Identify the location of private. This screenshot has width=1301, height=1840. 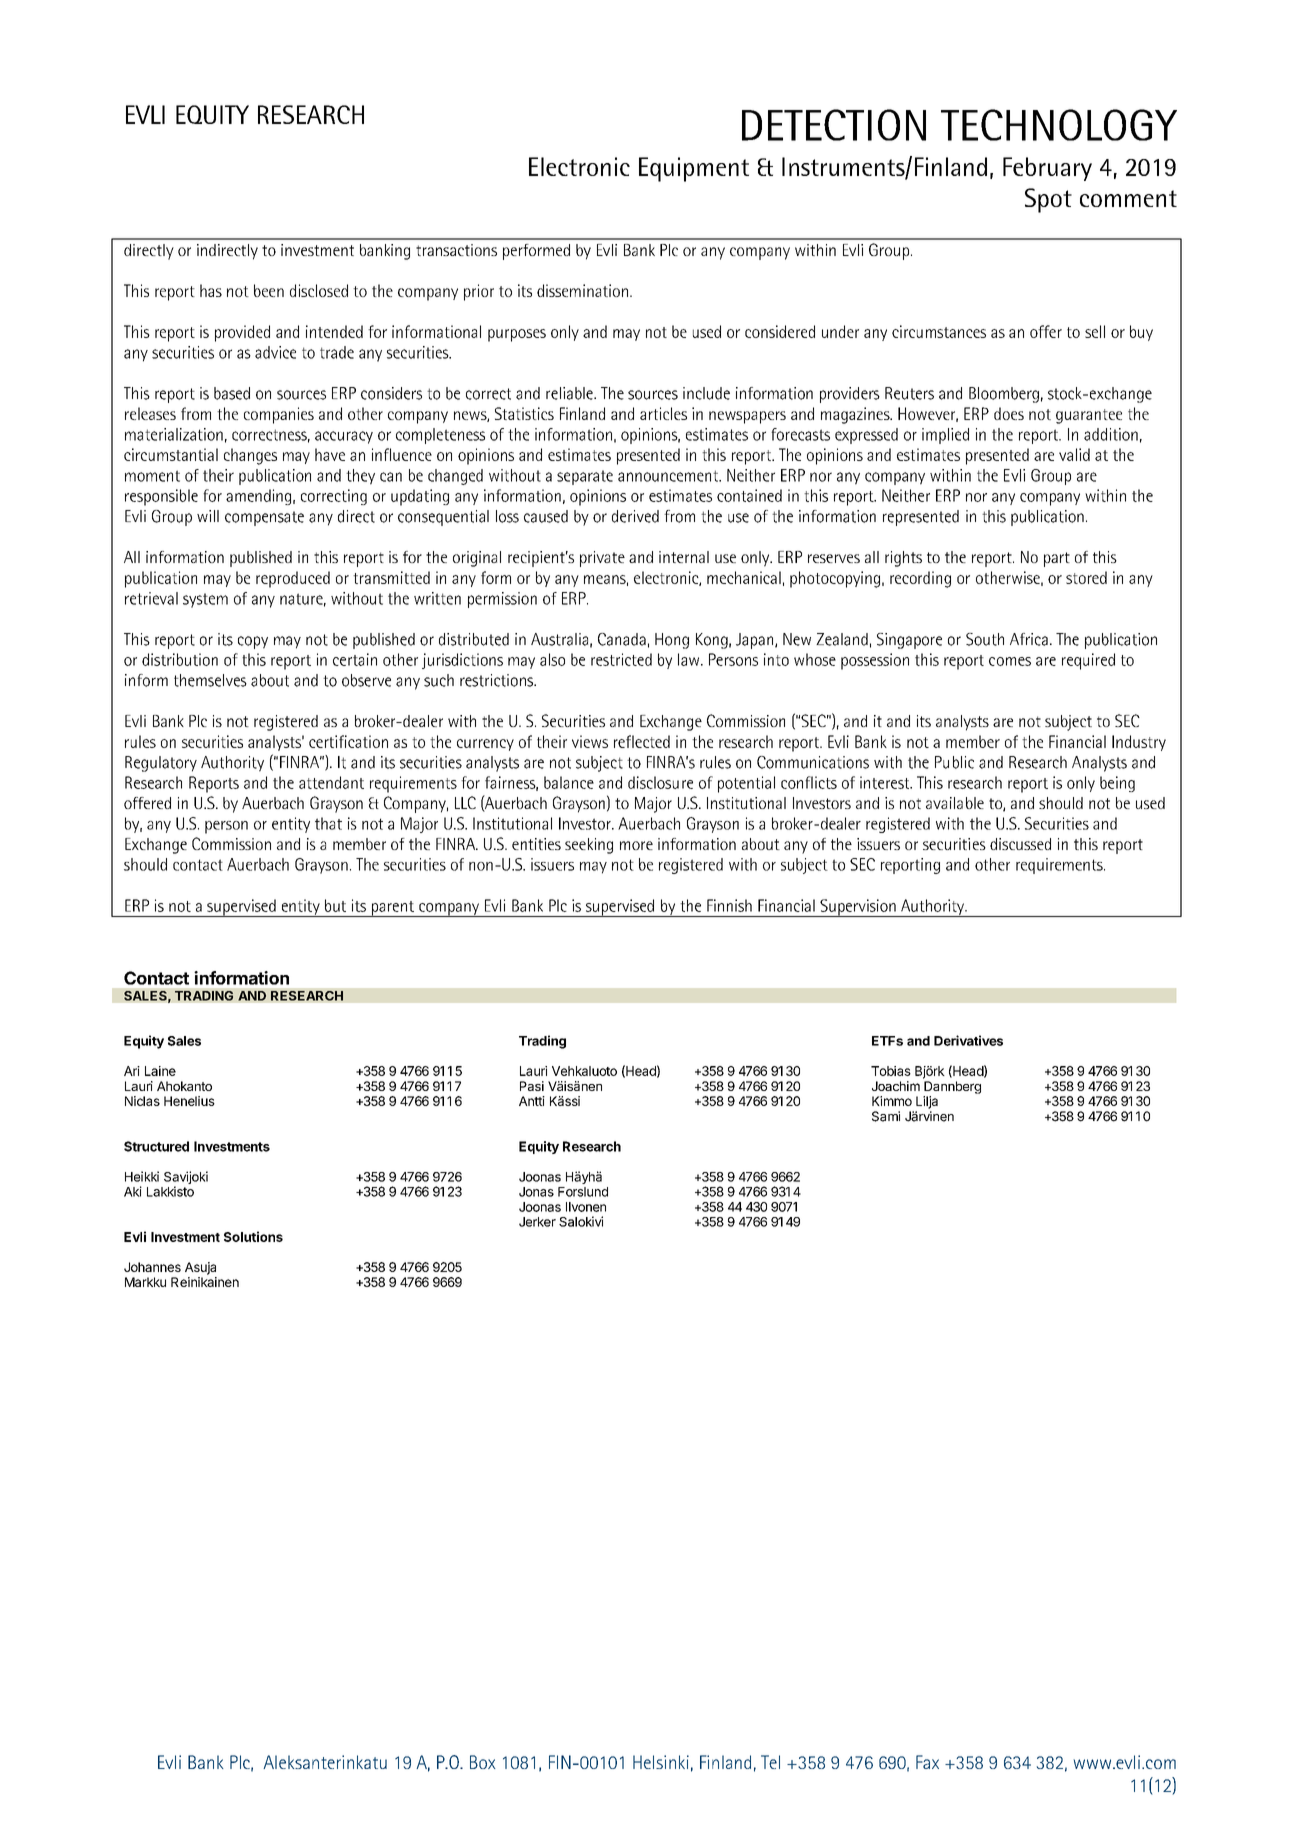
(602, 559).
